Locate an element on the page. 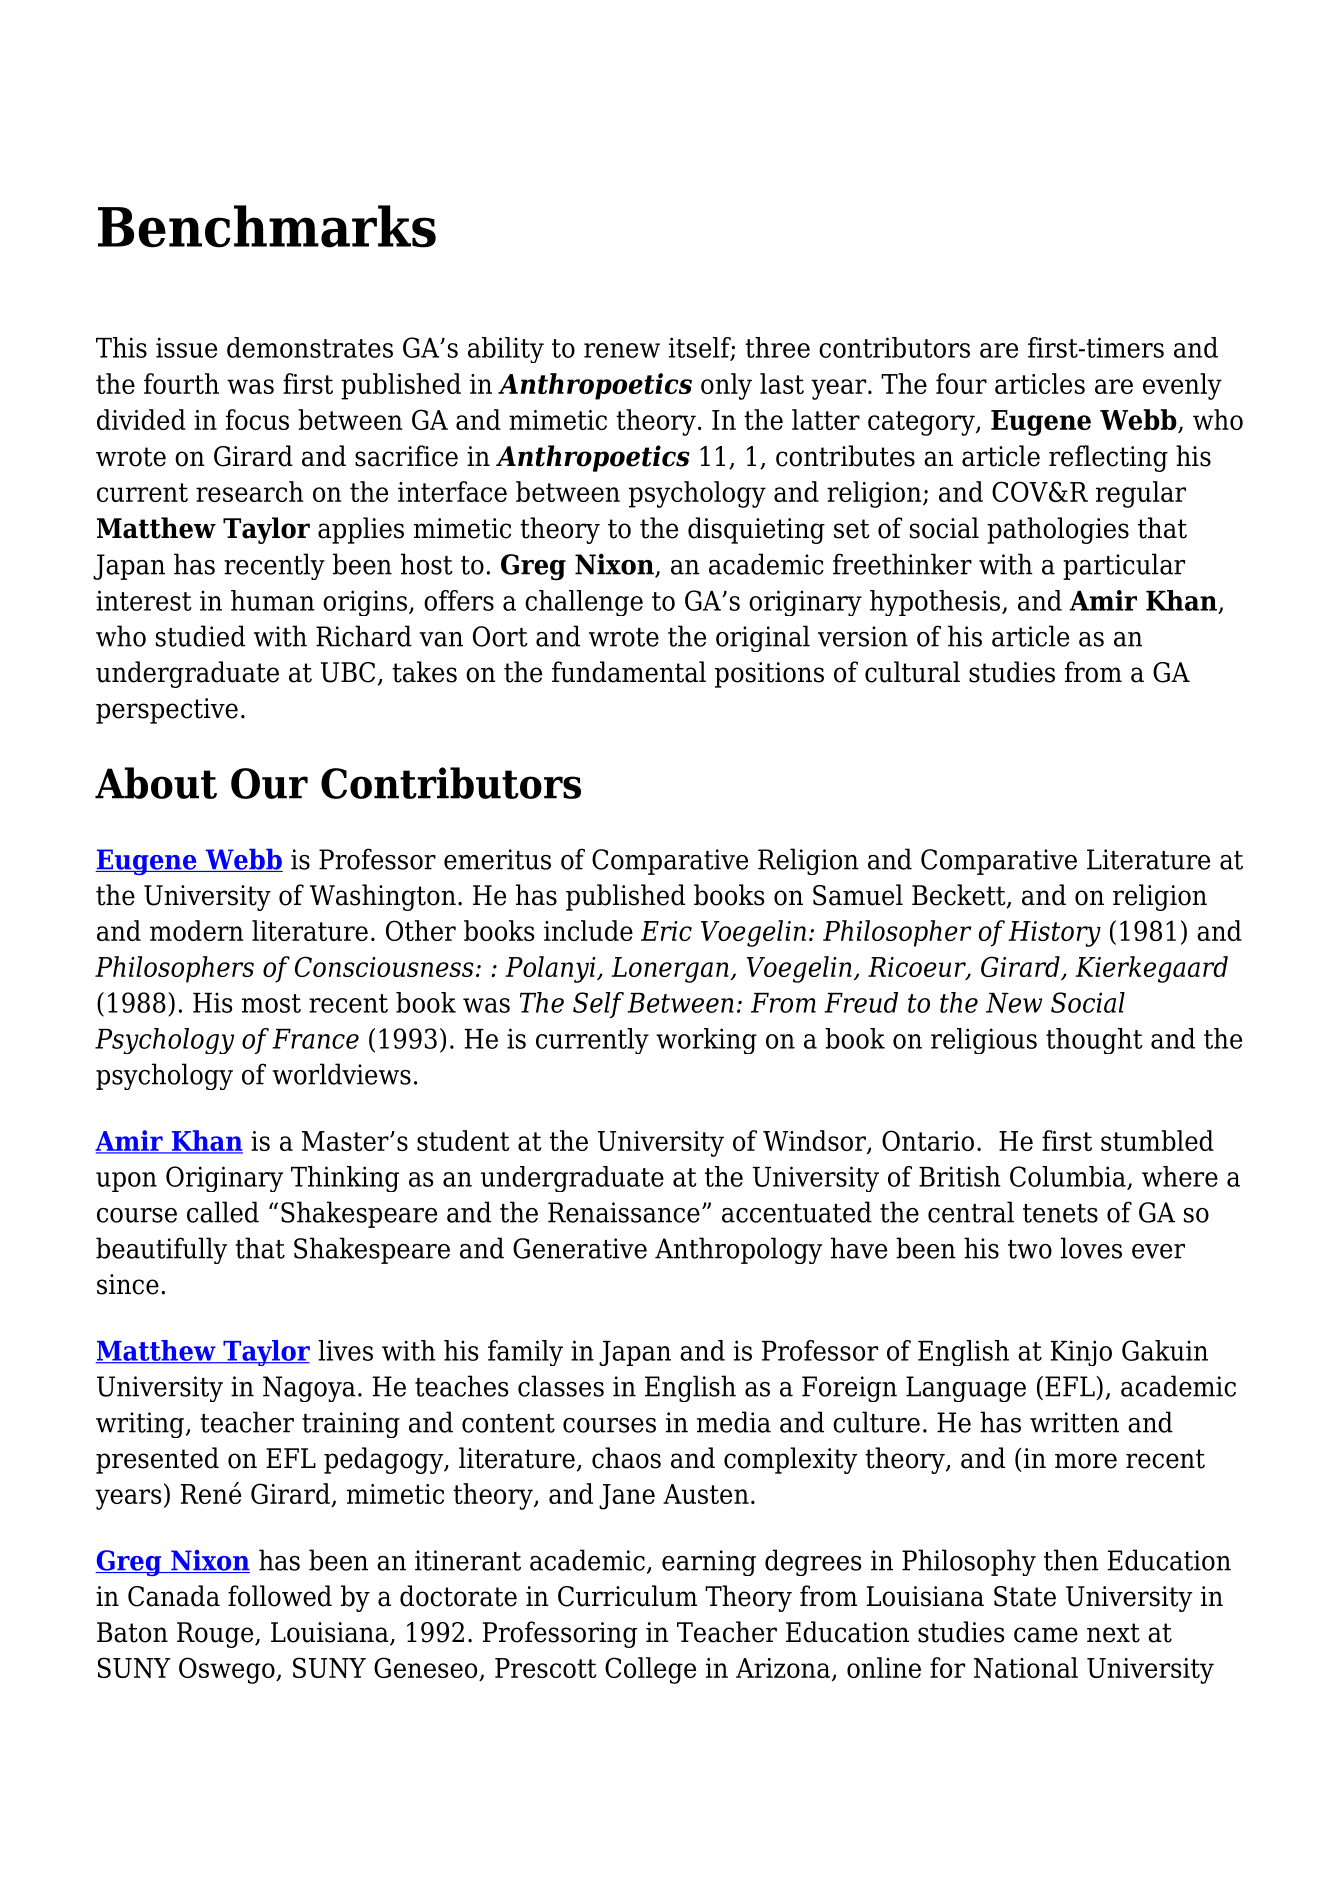 The image size is (1340, 1895). Rouge is located at coordinates (216, 1635).
